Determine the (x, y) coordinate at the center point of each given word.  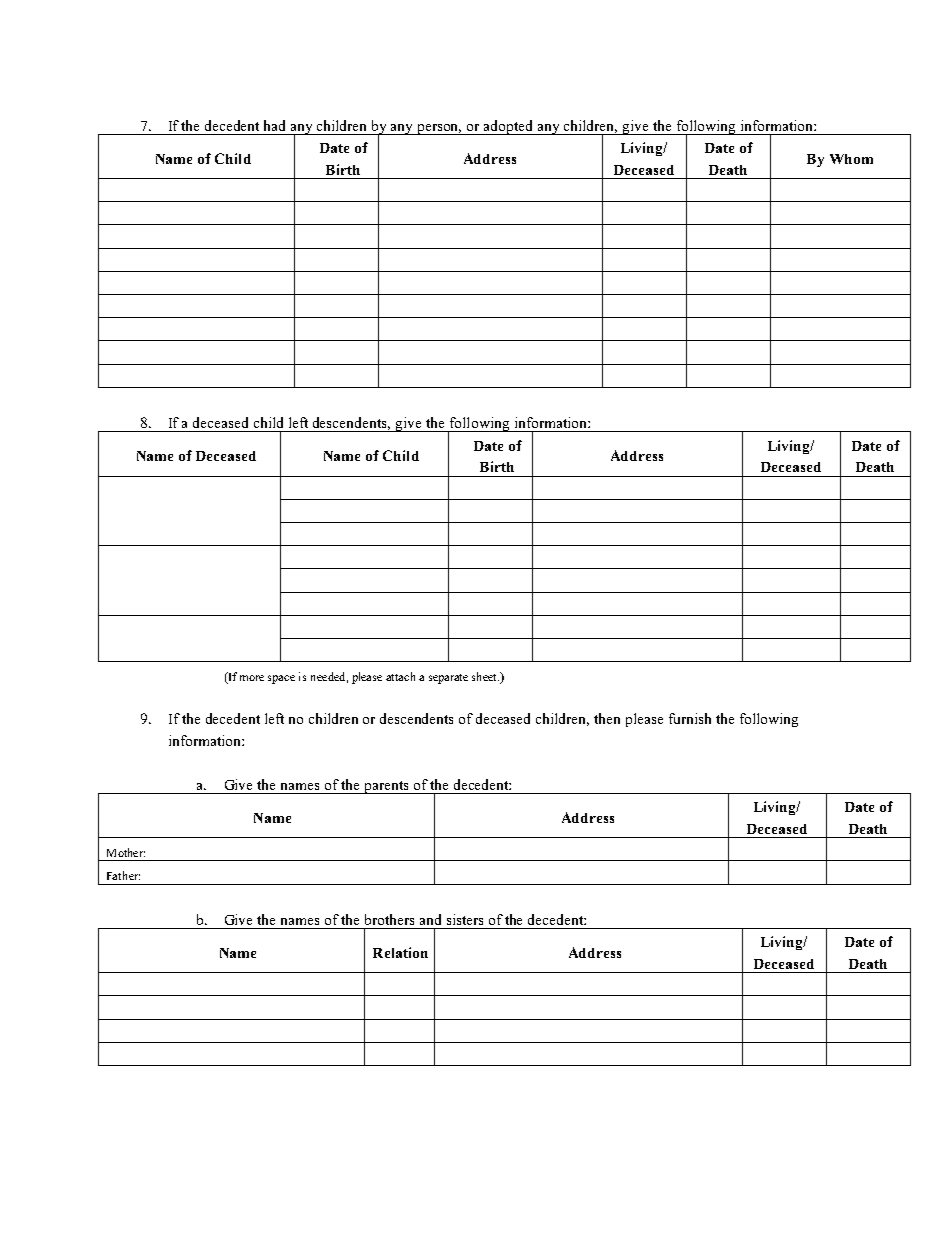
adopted (509, 127)
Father (123, 875)
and (430, 919)
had (274, 125)
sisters (465, 919)
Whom (851, 159)
